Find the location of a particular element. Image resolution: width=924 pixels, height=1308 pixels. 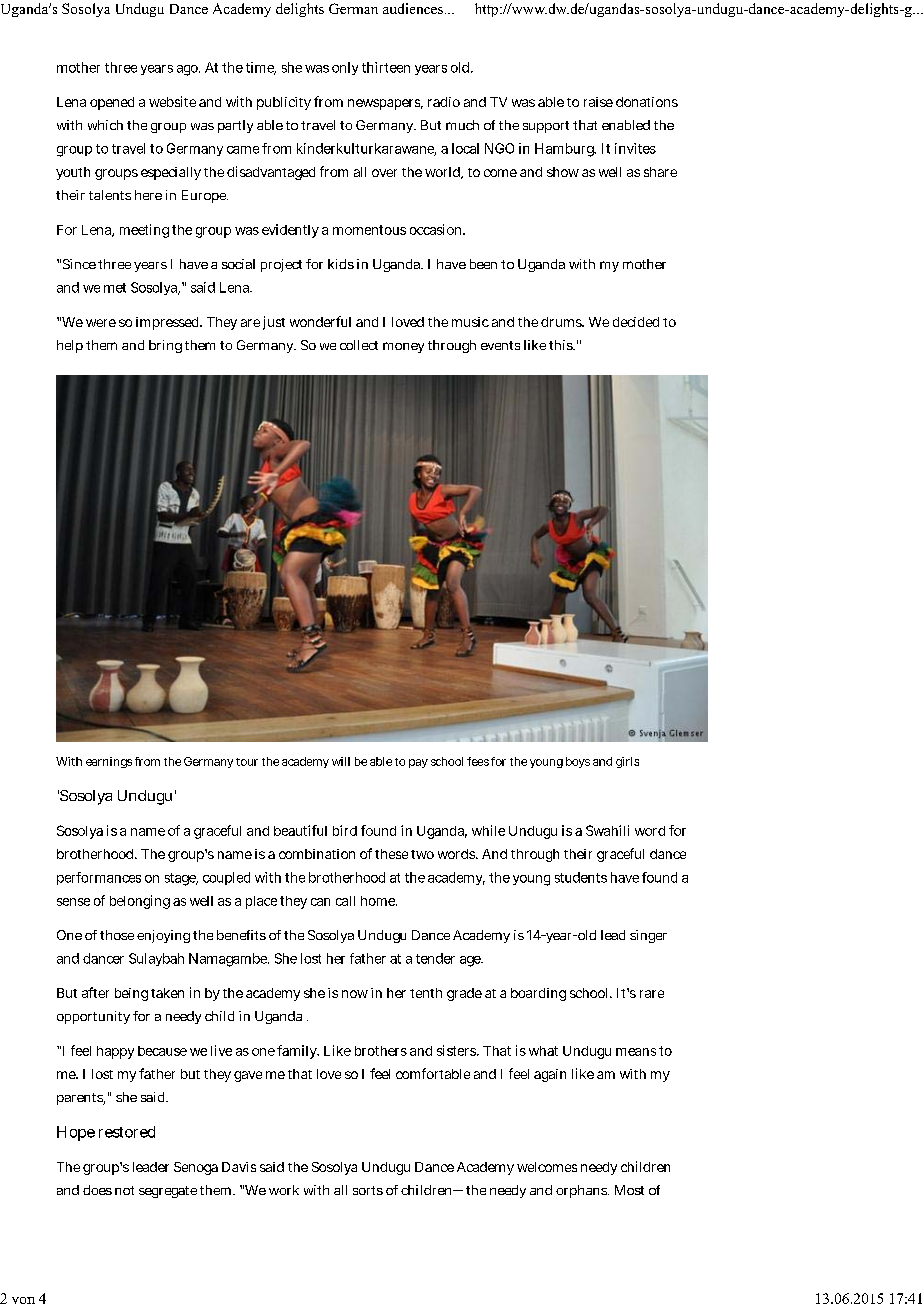

sorts is located at coordinates (368, 1190).
